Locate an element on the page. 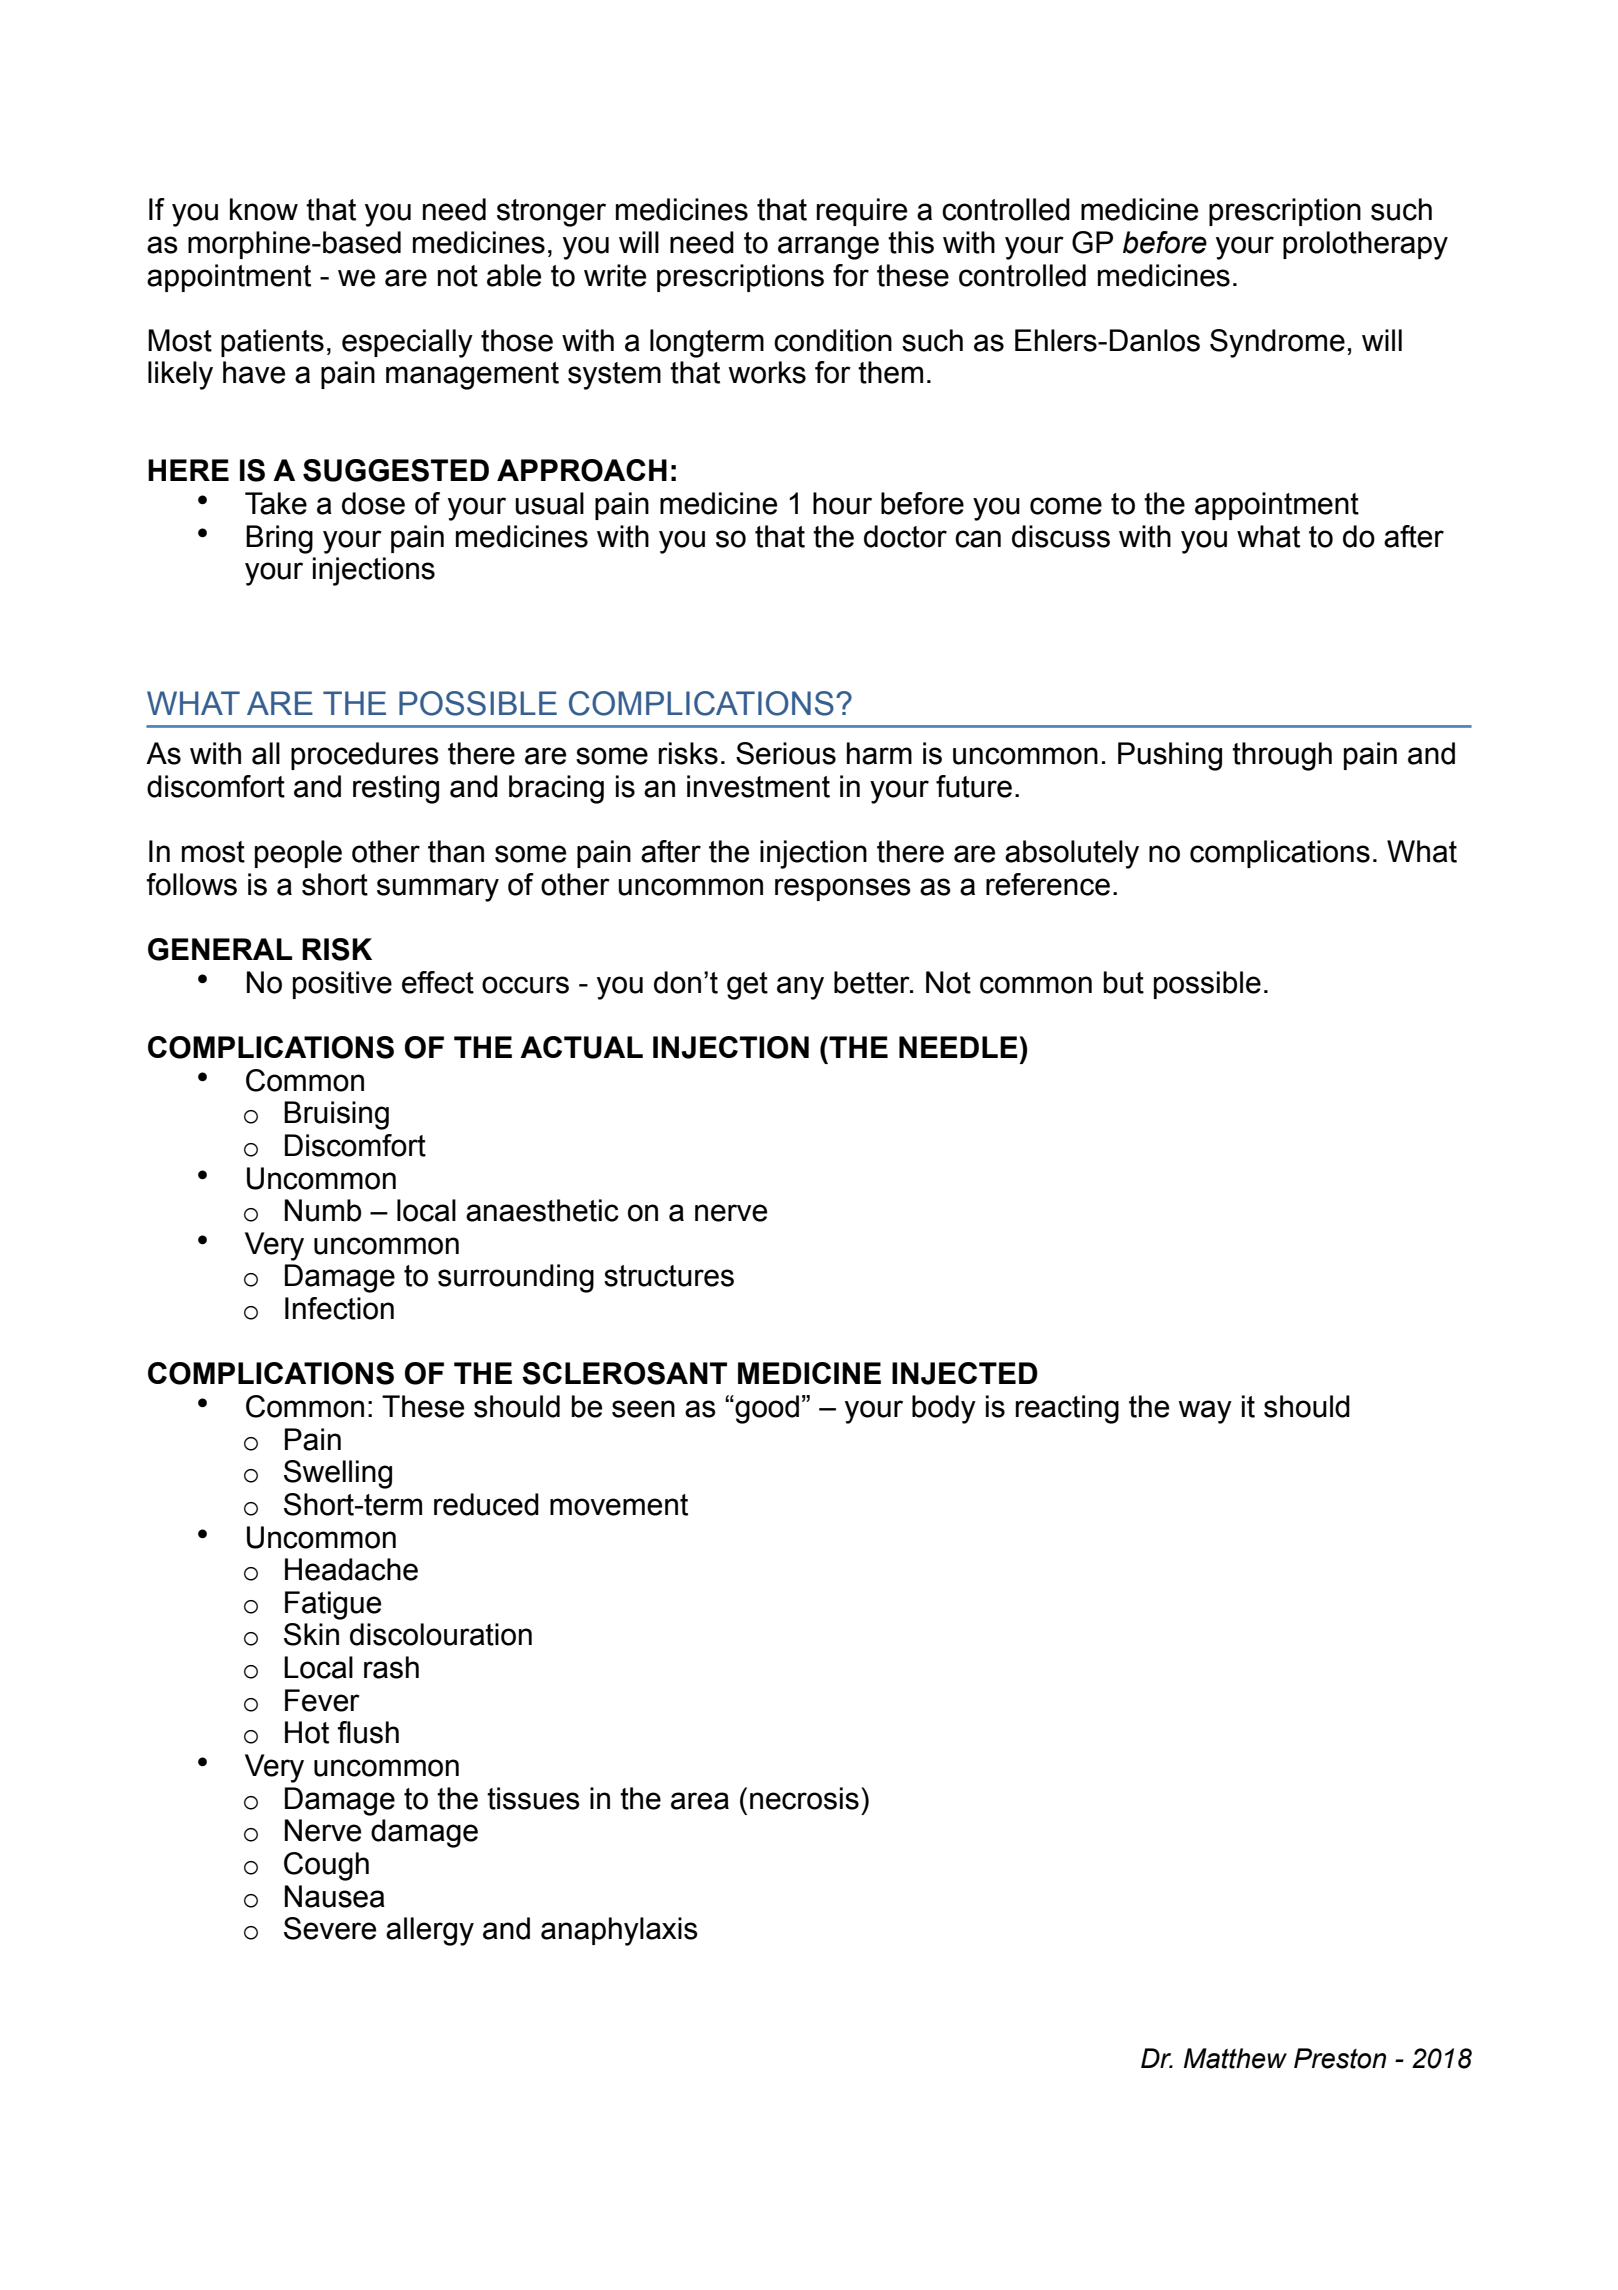 The width and height of the image is (1618, 2290). Swelling is located at coordinates (338, 1474).
